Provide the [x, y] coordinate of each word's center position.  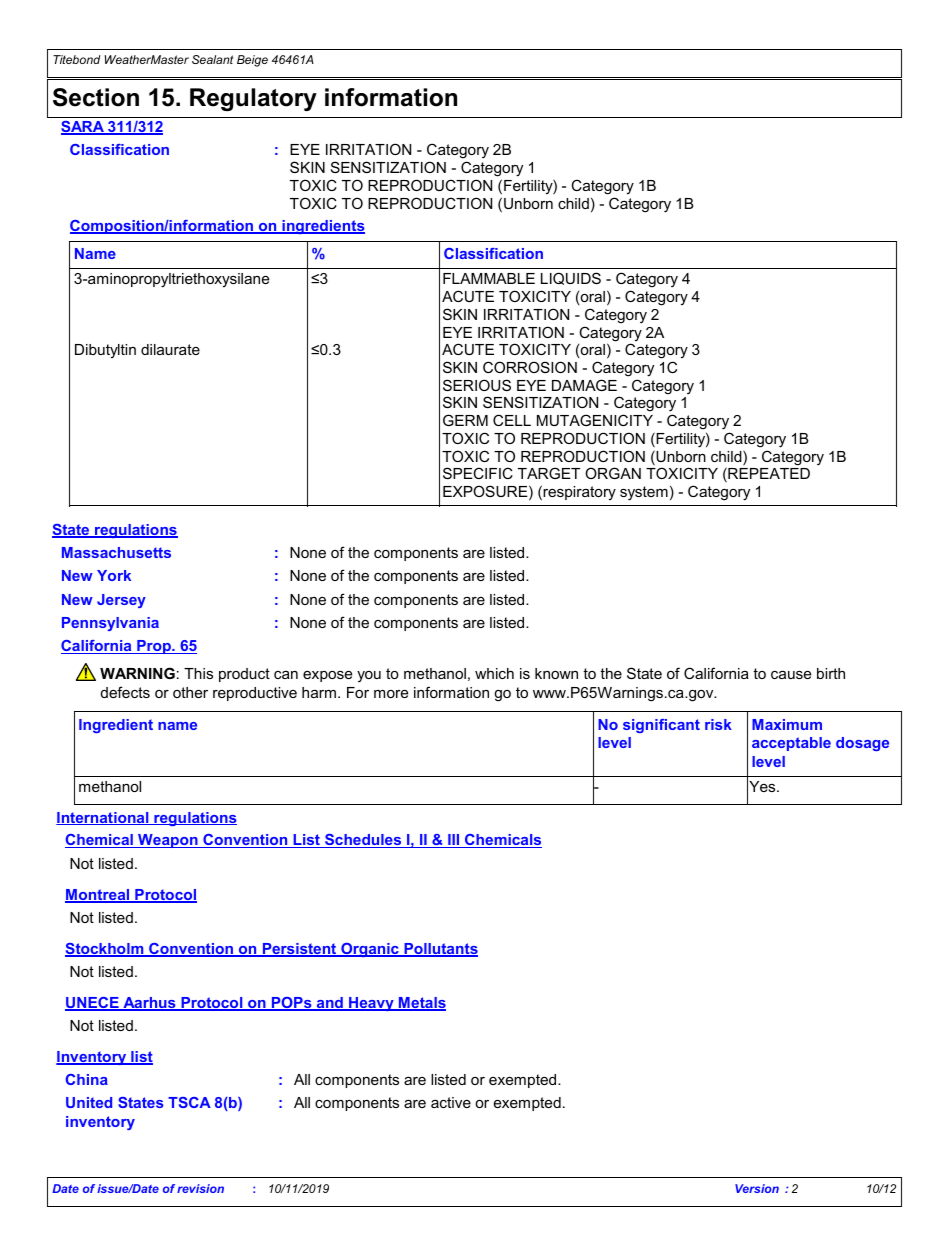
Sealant [212, 59]
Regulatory [253, 99]
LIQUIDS [571, 278]
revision [200, 1188]
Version [757, 1188]
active [451, 1102]
